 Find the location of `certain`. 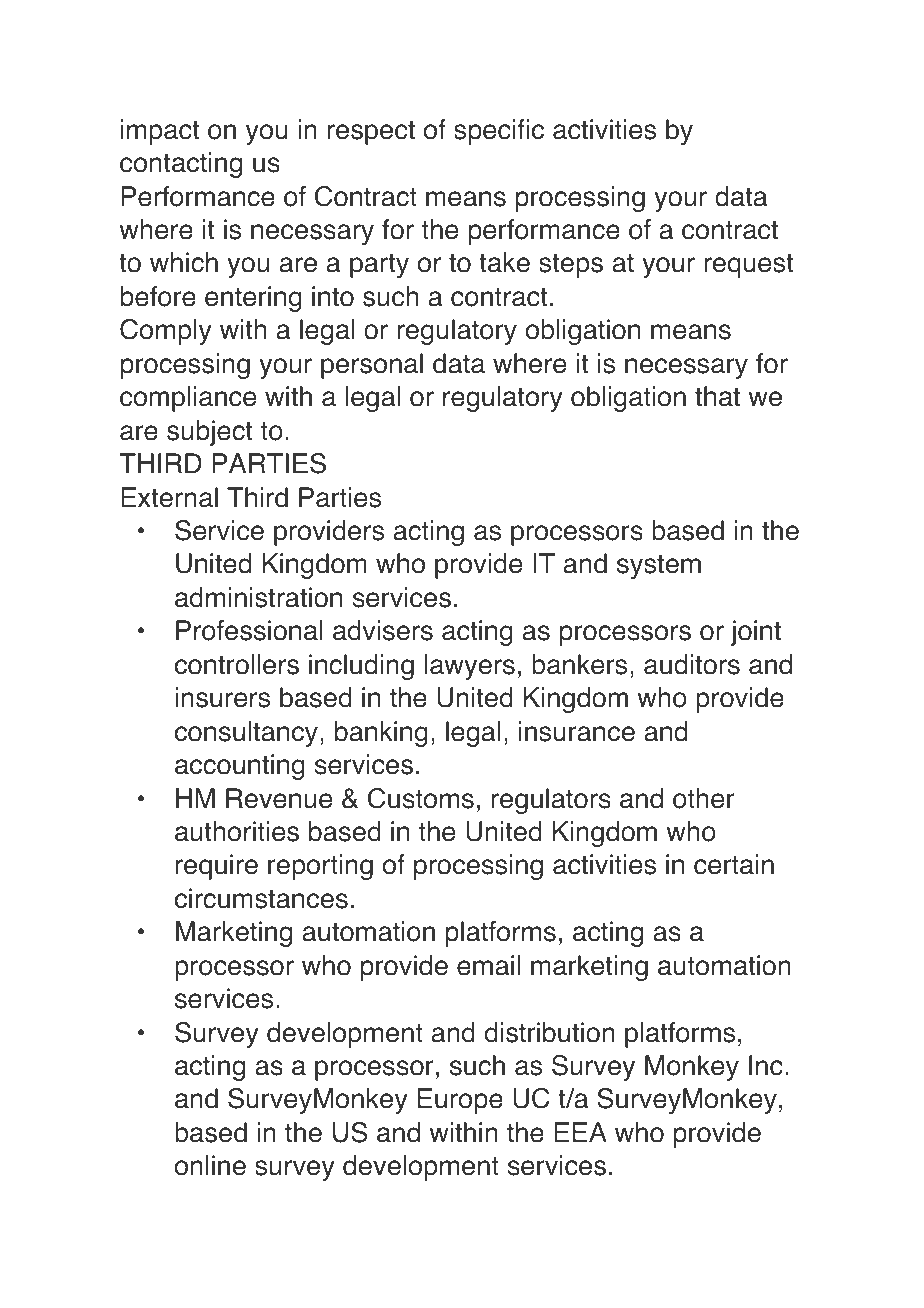

certain is located at coordinates (734, 864).
